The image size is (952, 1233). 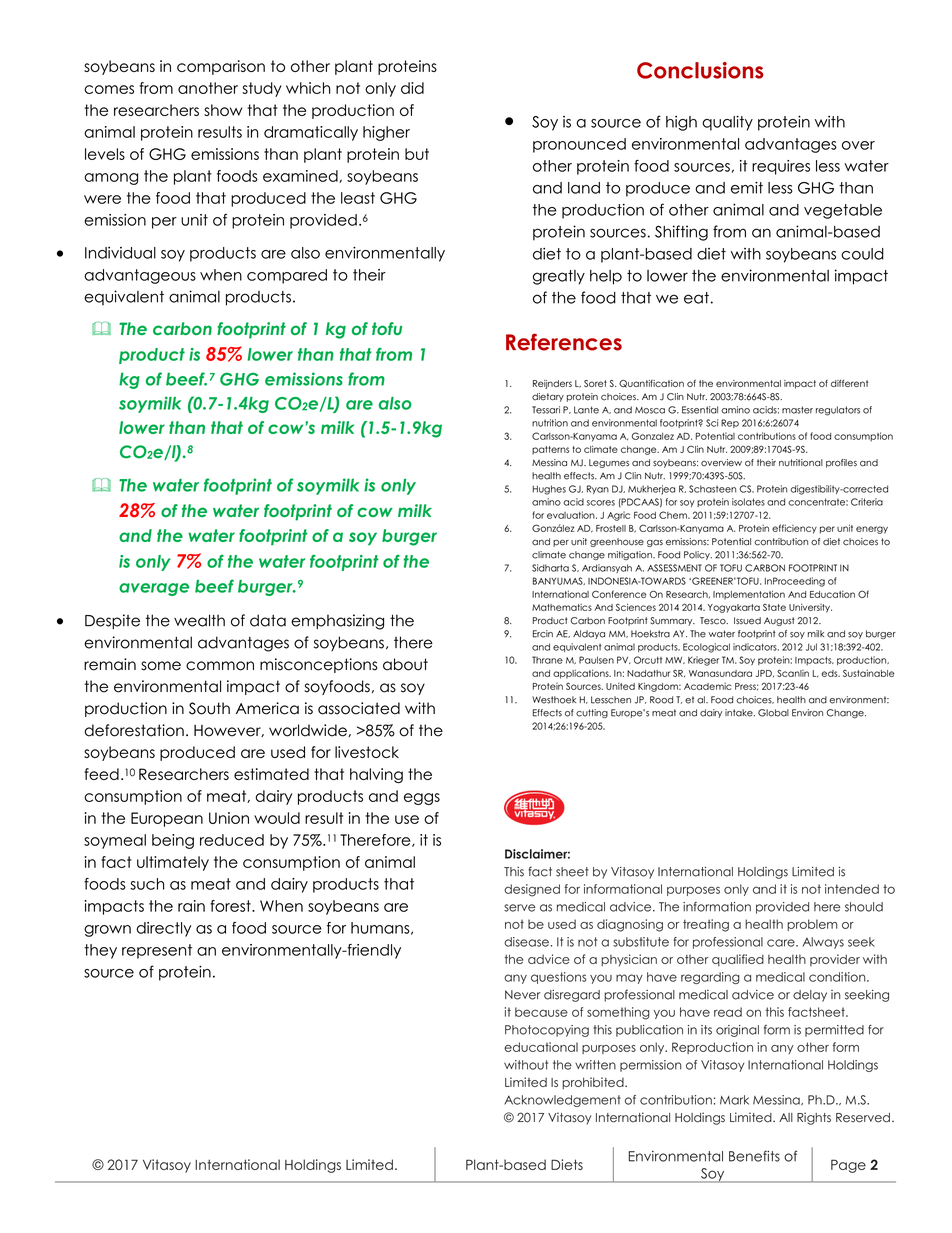 What do you see at coordinates (223, 110) in the screenshot?
I see `show` at bounding box center [223, 110].
